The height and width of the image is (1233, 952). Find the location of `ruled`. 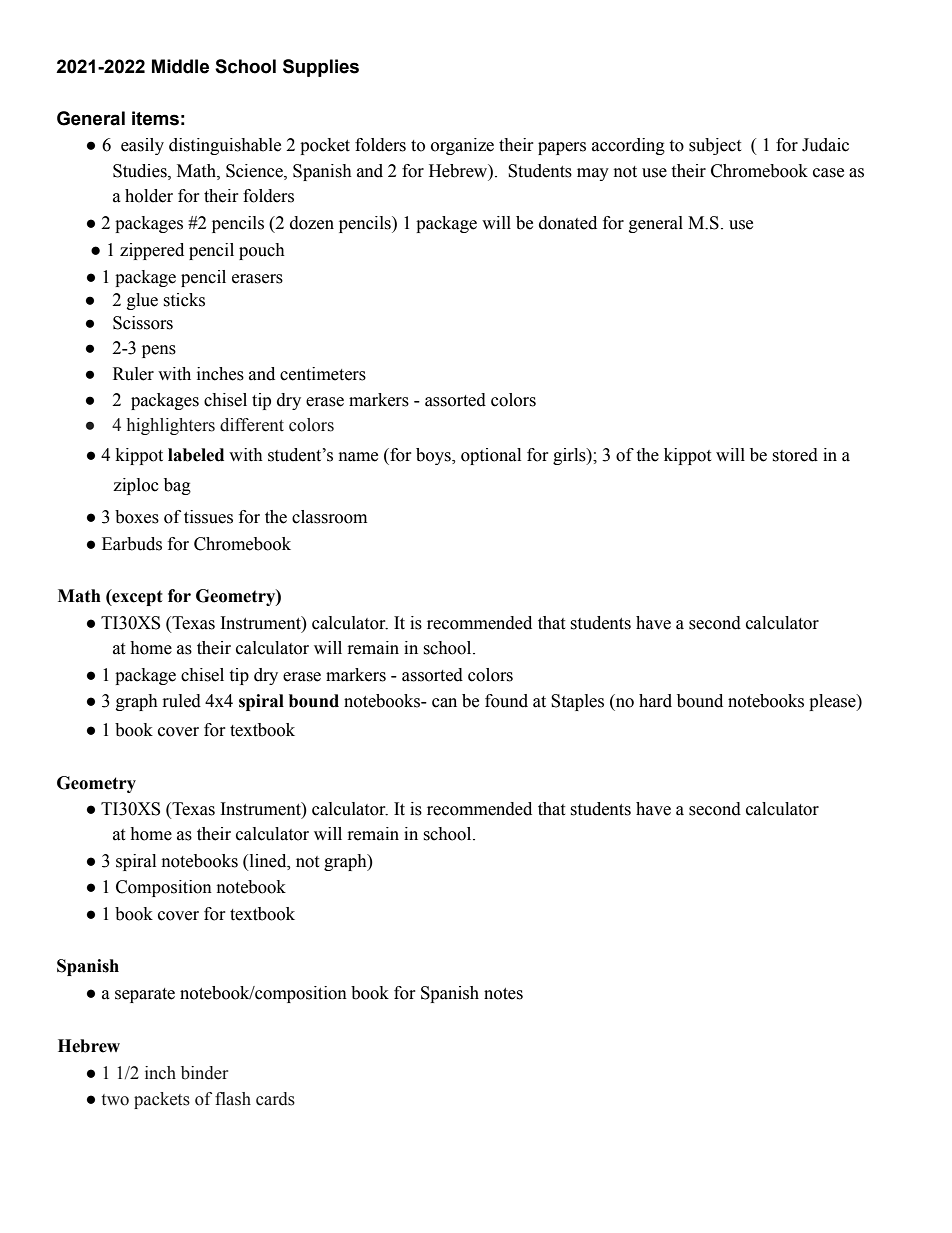

ruled is located at coordinates (182, 701).
